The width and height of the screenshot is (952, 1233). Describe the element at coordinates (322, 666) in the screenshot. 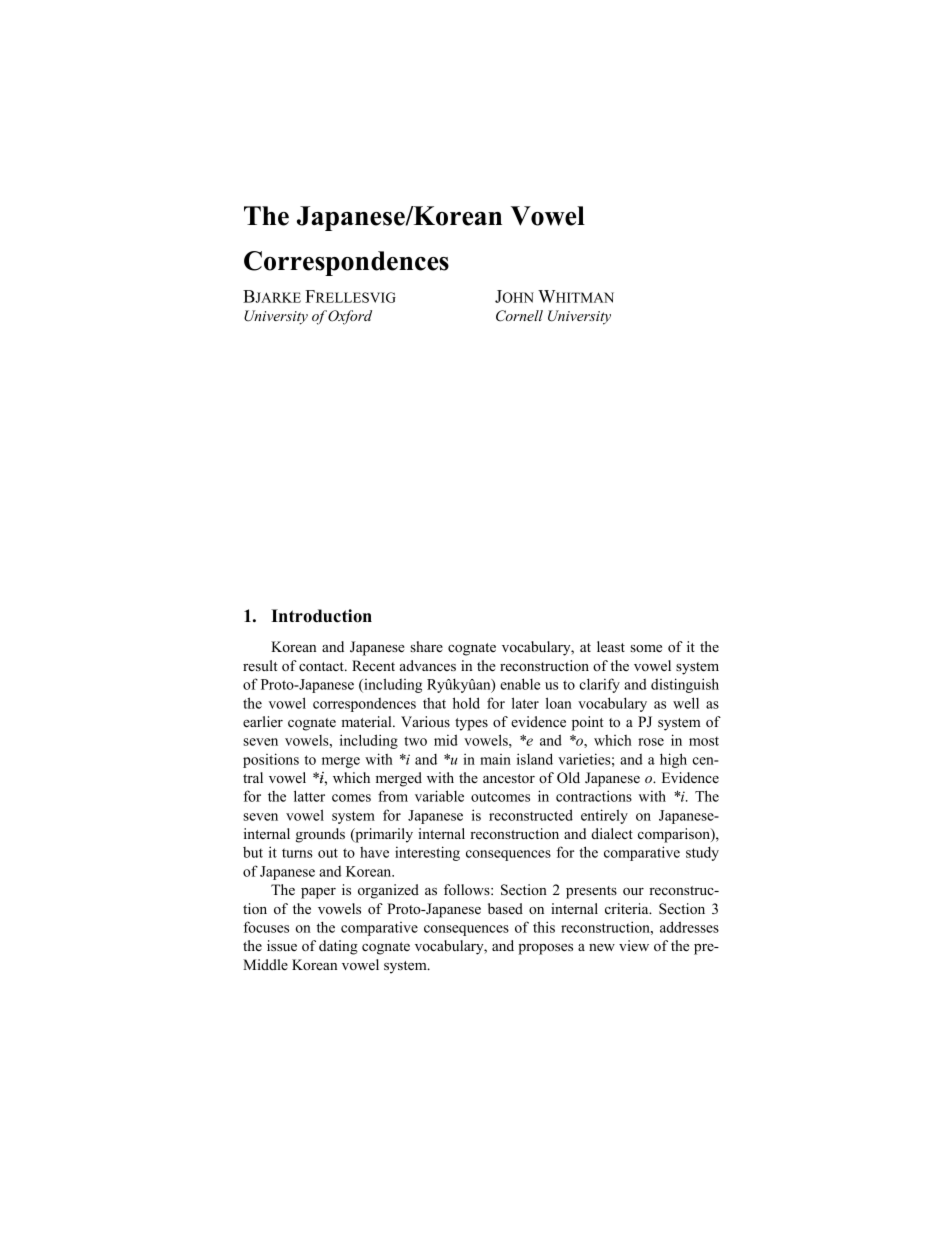

I see `contact` at that location.
